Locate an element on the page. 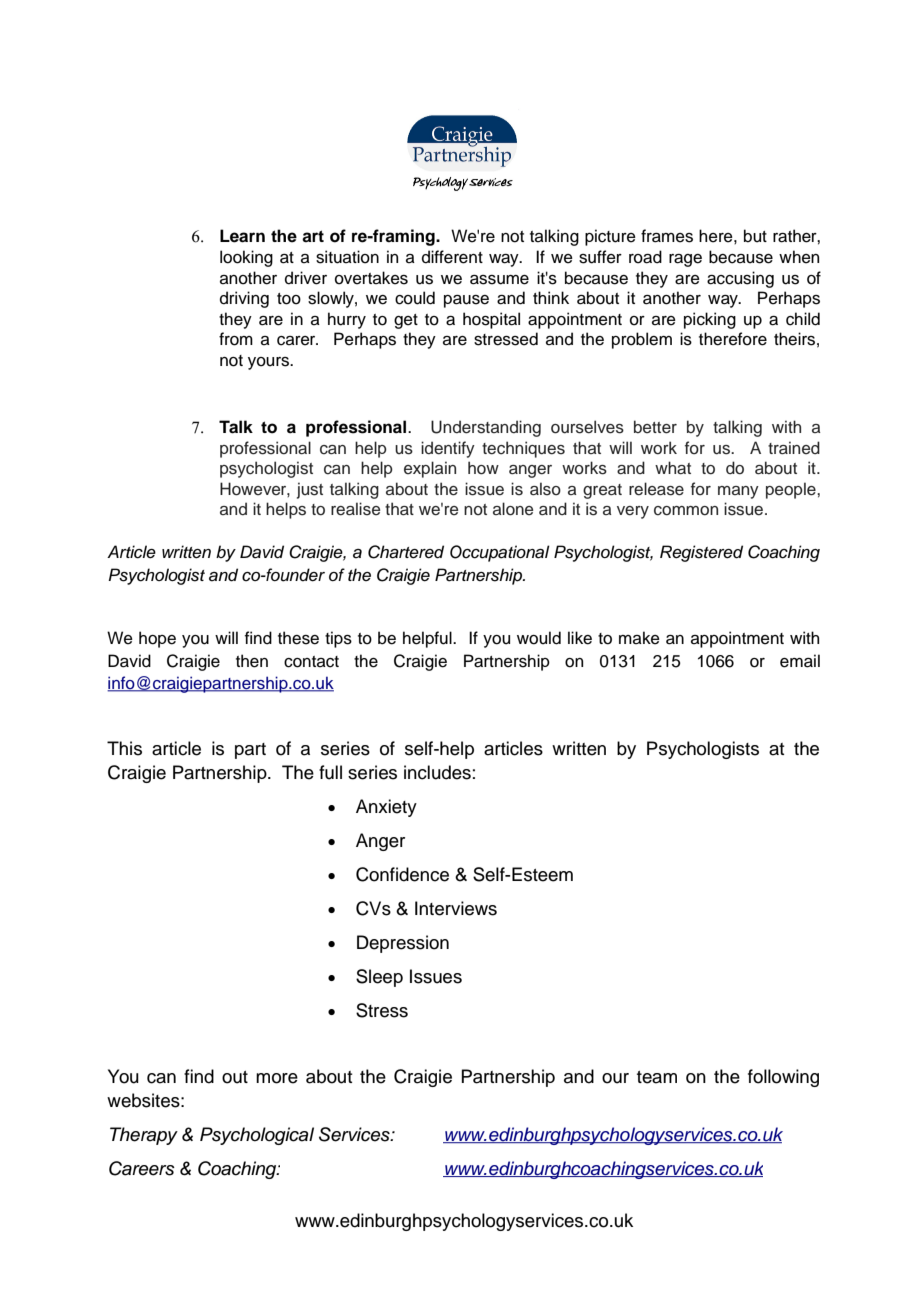  includes is located at coordinates (437, 772).
